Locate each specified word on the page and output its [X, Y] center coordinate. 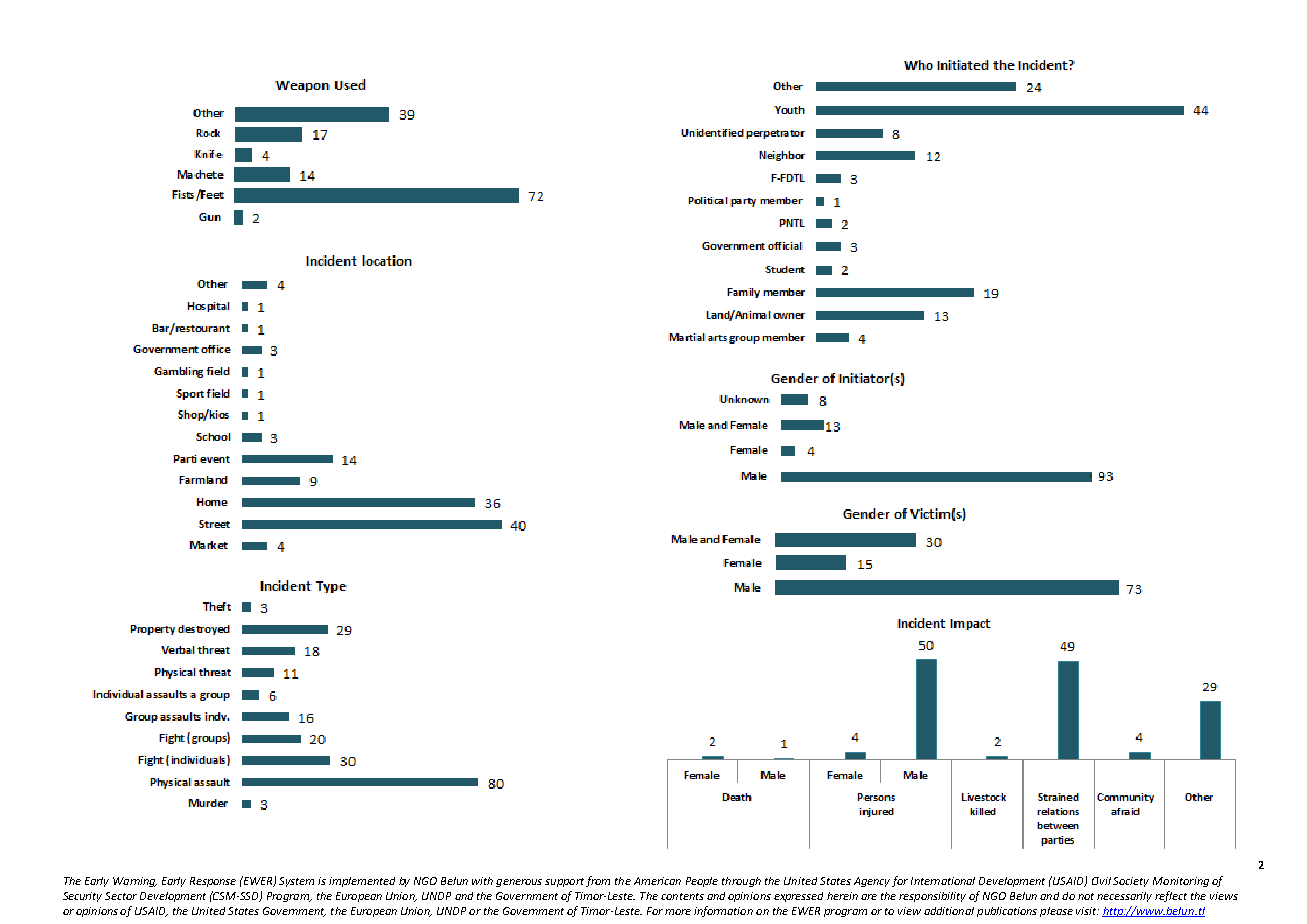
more [678, 912]
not [1086, 896]
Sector [121, 896]
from [598, 881]
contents [682, 896]
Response [213, 882]
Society [1131, 882]
